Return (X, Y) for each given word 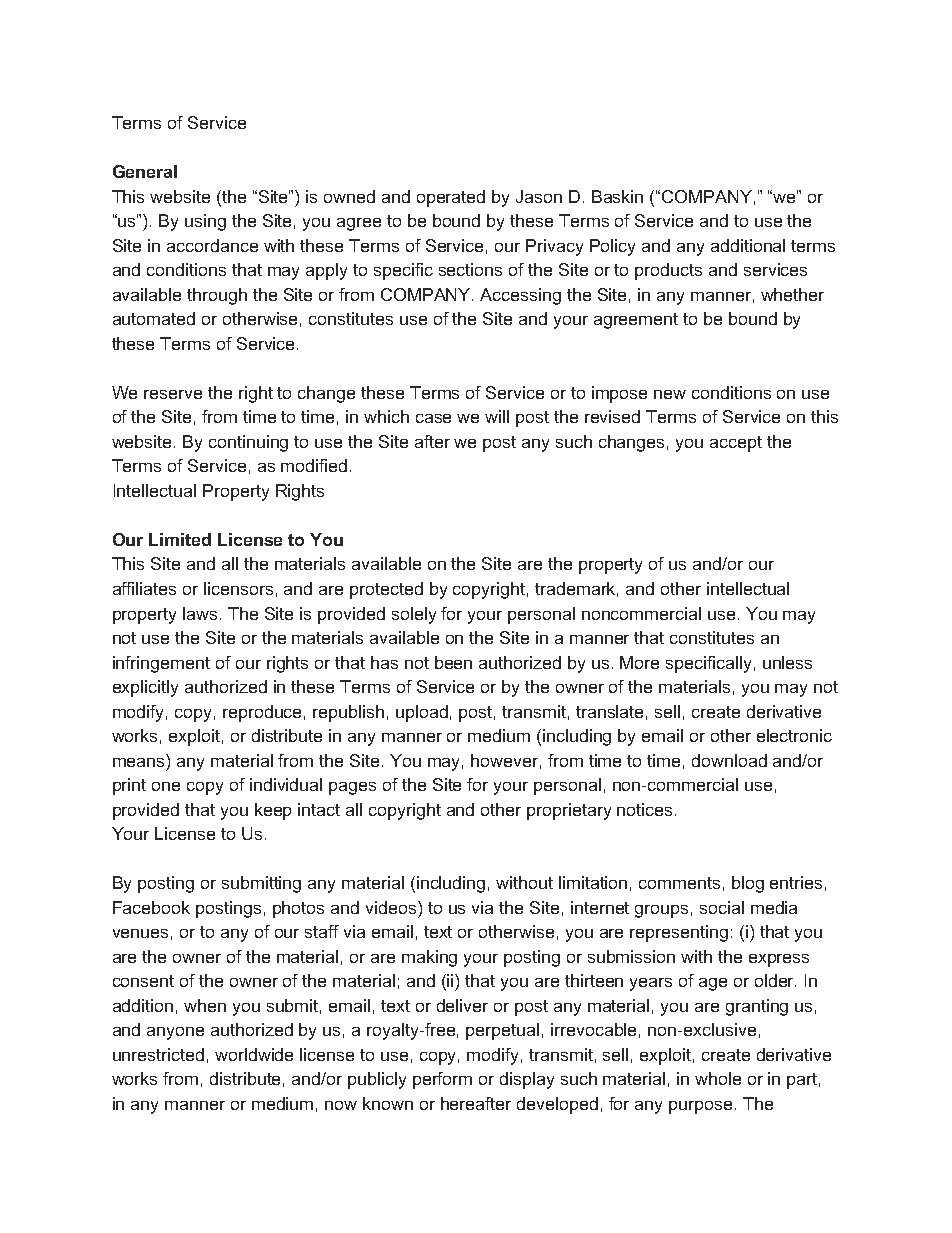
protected (386, 590)
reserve (173, 394)
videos (392, 907)
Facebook (151, 907)
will (497, 416)
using (205, 222)
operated (451, 198)
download (729, 760)
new (670, 394)
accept (736, 444)
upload (422, 713)
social (722, 907)
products (668, 271)
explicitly (145, 688)
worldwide (254, 1054)
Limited (180, 539)
